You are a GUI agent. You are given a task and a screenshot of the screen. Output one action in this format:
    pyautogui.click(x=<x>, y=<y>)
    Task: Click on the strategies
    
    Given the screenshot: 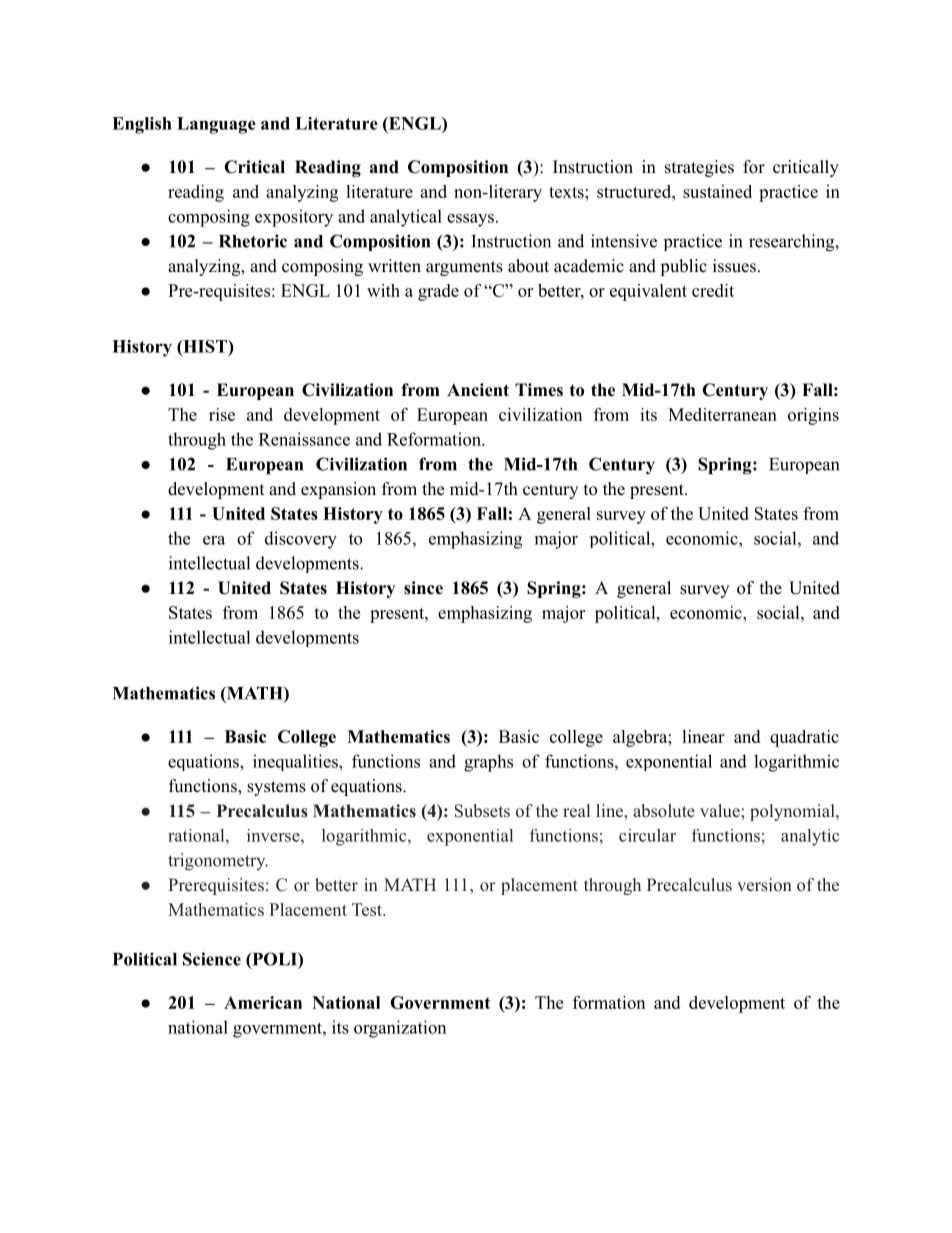 What is the action you would take?
    pyautogui.click(x=699, y=168)
